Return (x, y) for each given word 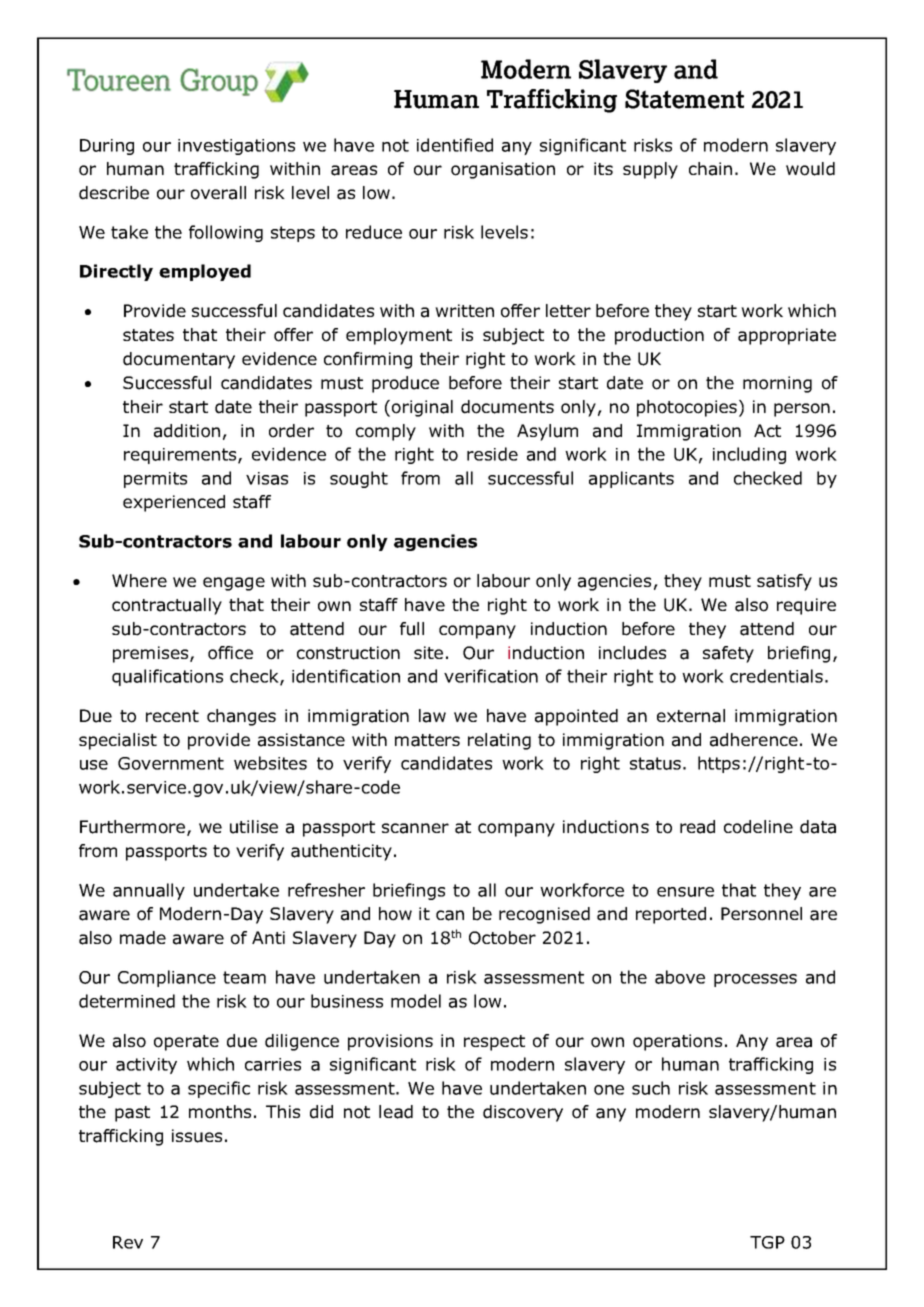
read (697, 827)
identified (455, 145)
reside (492, 454)
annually (149, 891)
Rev (128, 1242)
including (749, 455)
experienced (174, 503)
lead (396, 1112)
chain (710, 169)
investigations (236, 147)
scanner (415, 828)
